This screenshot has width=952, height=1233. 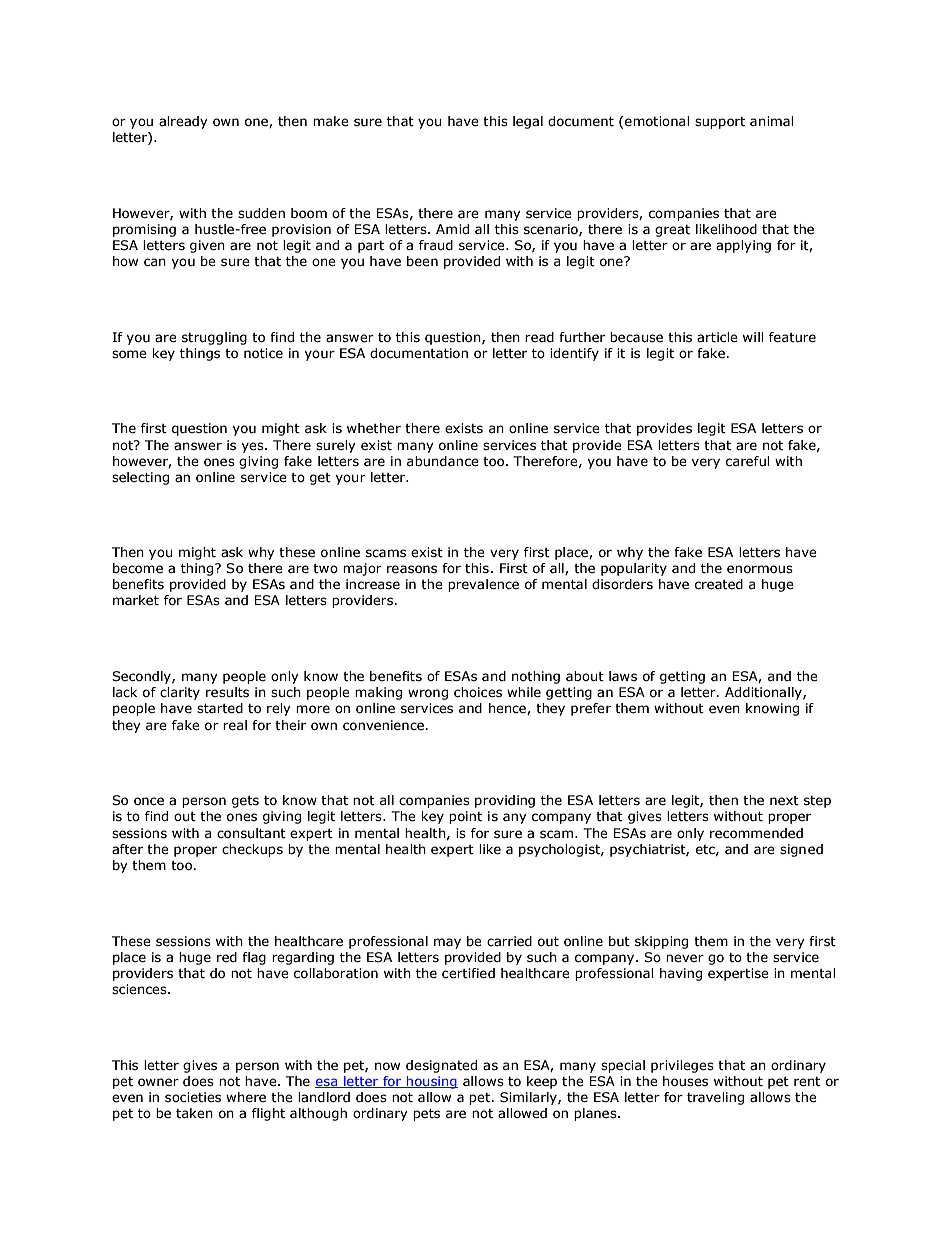 What do you see at coordinates (193, 1097) in the screenshot?
I see `societies` at bounding box center [193, 1097].
